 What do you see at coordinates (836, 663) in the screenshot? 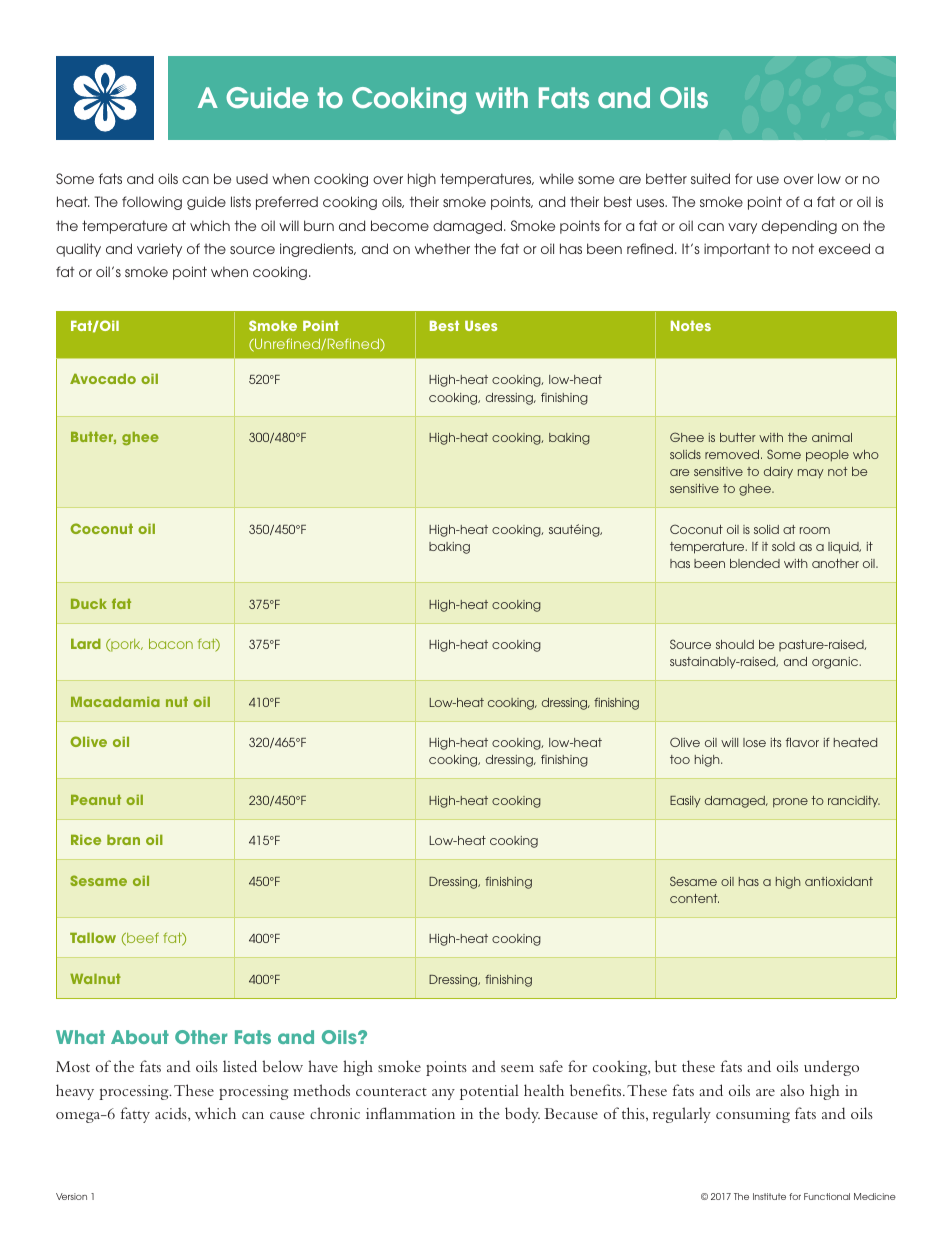
I see `organic` at bounding box center [836, 663].
